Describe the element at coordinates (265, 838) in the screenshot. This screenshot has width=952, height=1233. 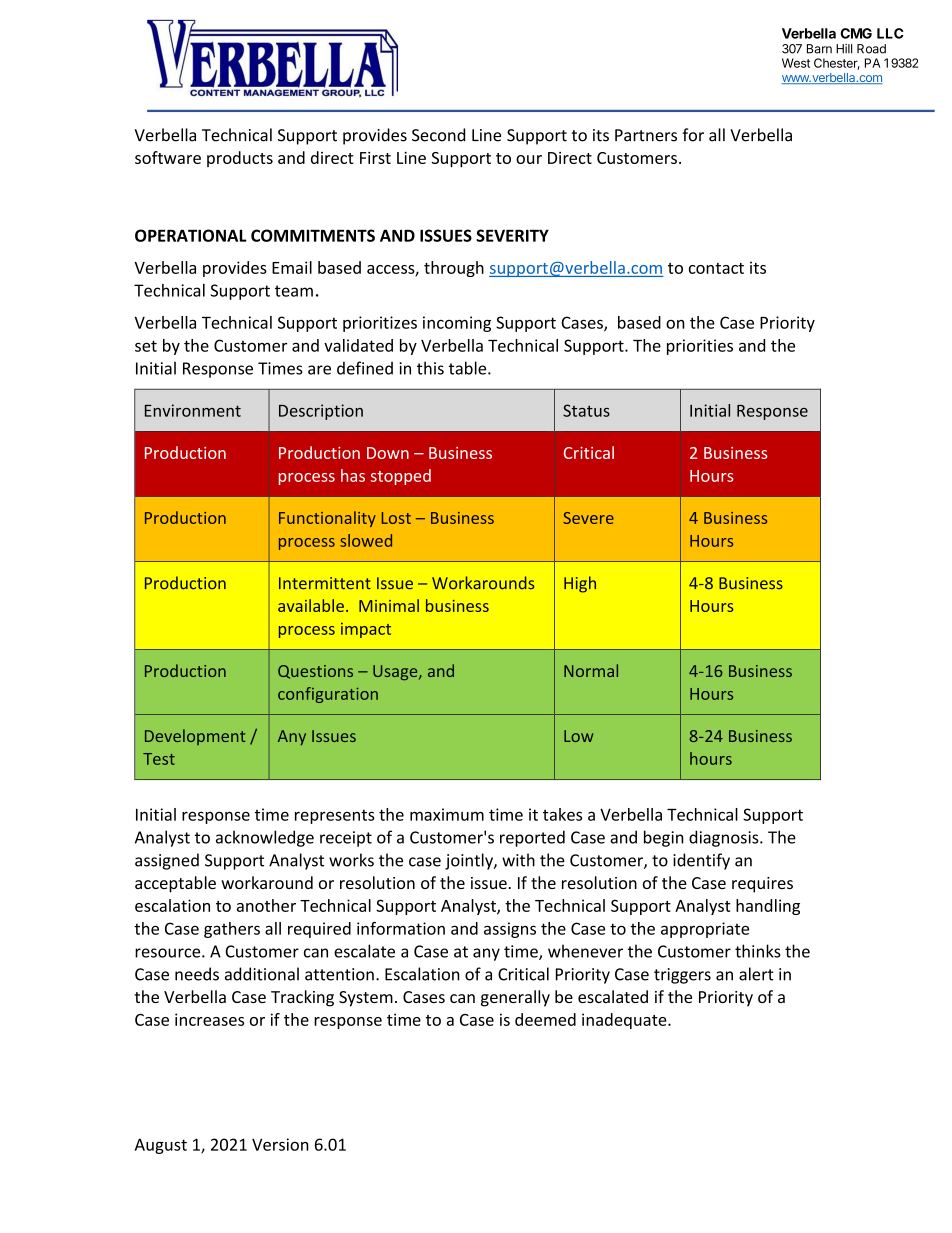
I see `acknowledge` at that location.
